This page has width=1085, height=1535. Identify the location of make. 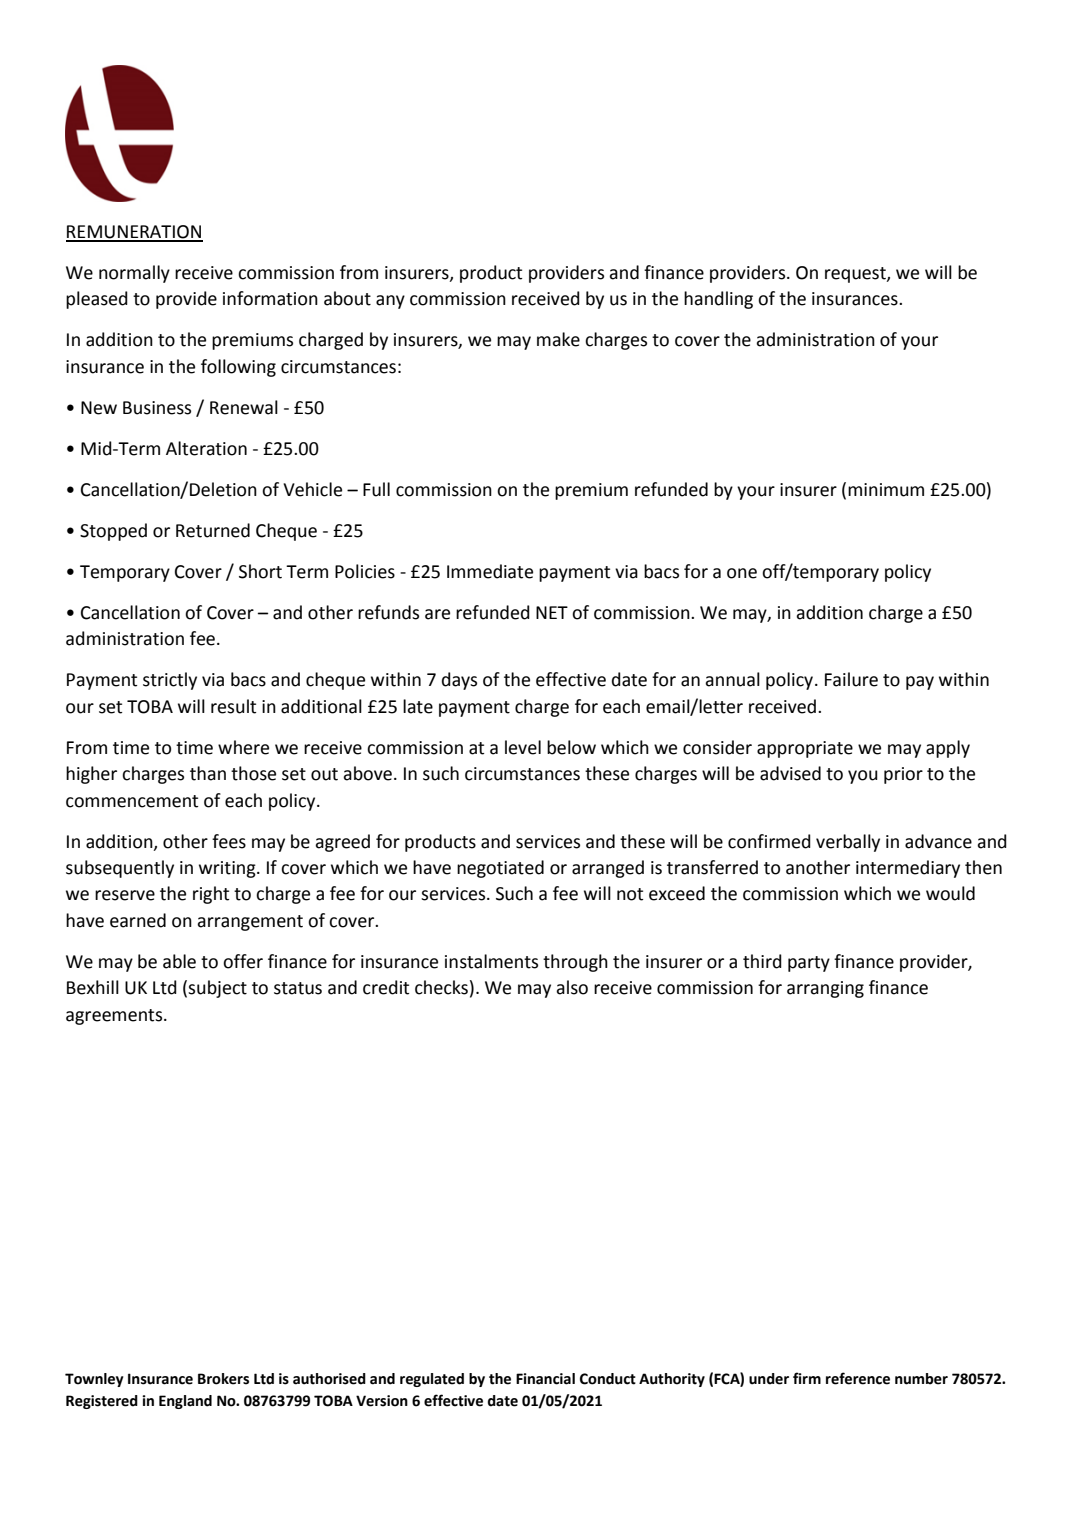
(558, 339).
